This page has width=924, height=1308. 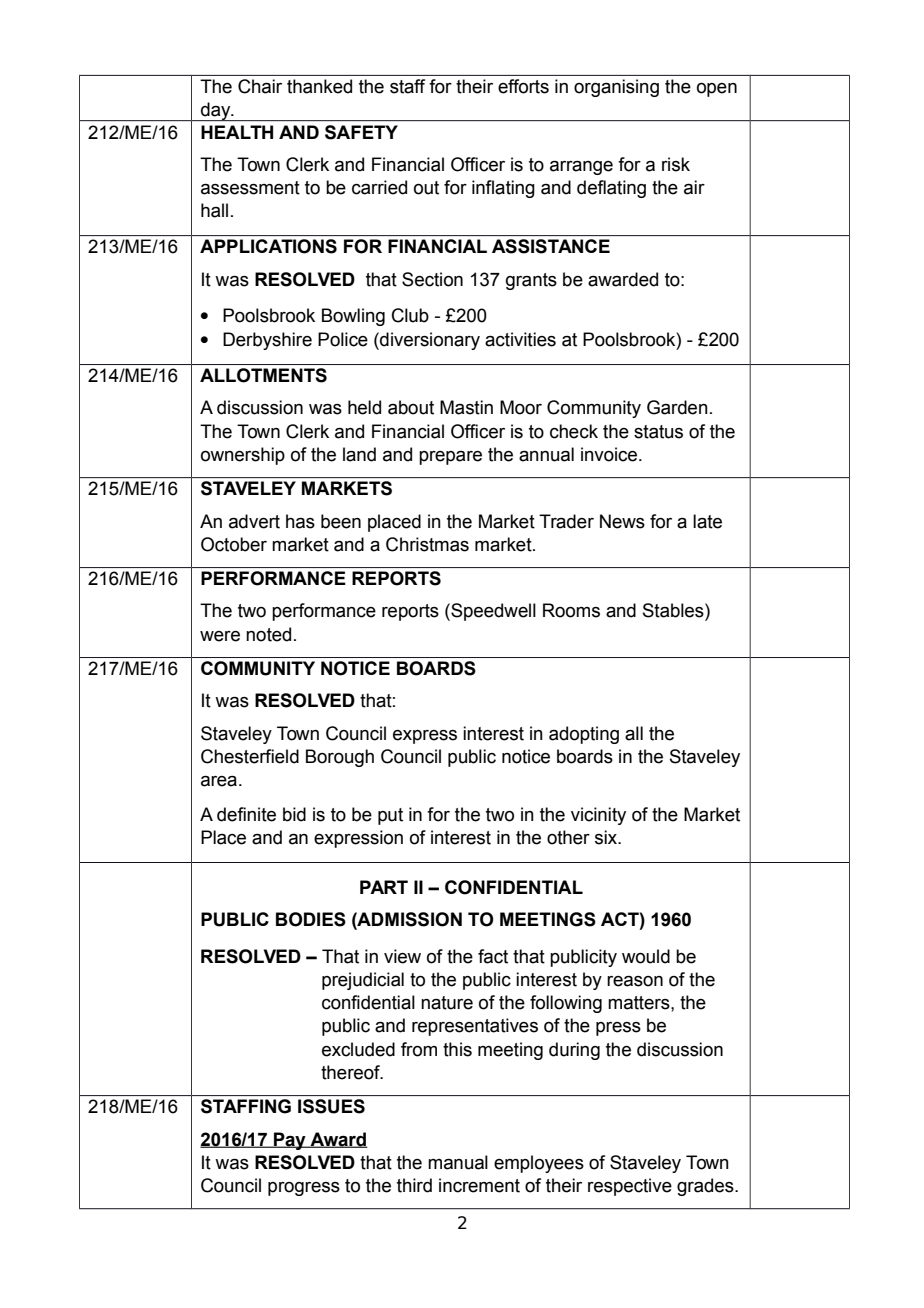 I want to click on Rooms, so click(x=571, y=610).
